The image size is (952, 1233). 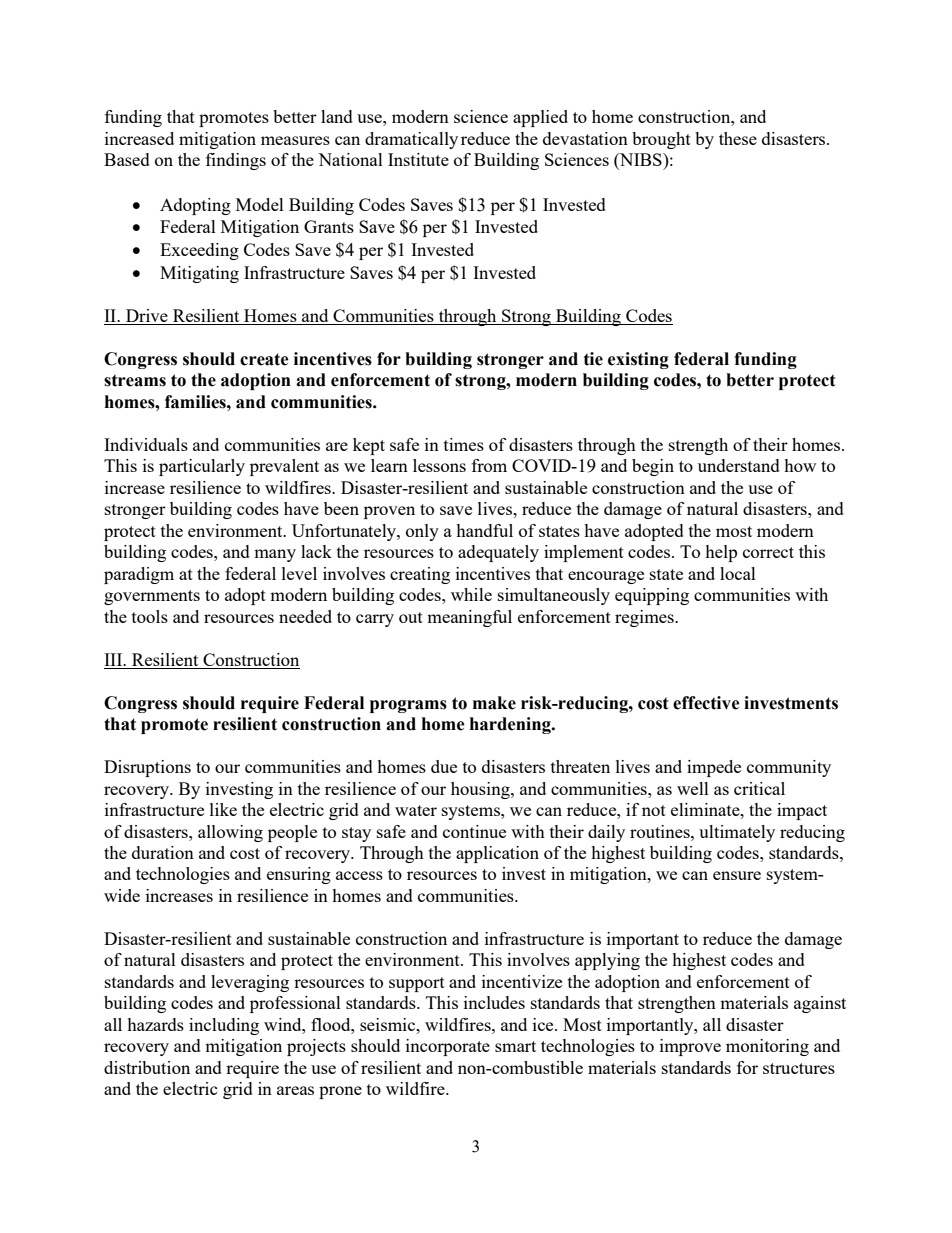 I want to click on times, so click(x=464, y=444).
